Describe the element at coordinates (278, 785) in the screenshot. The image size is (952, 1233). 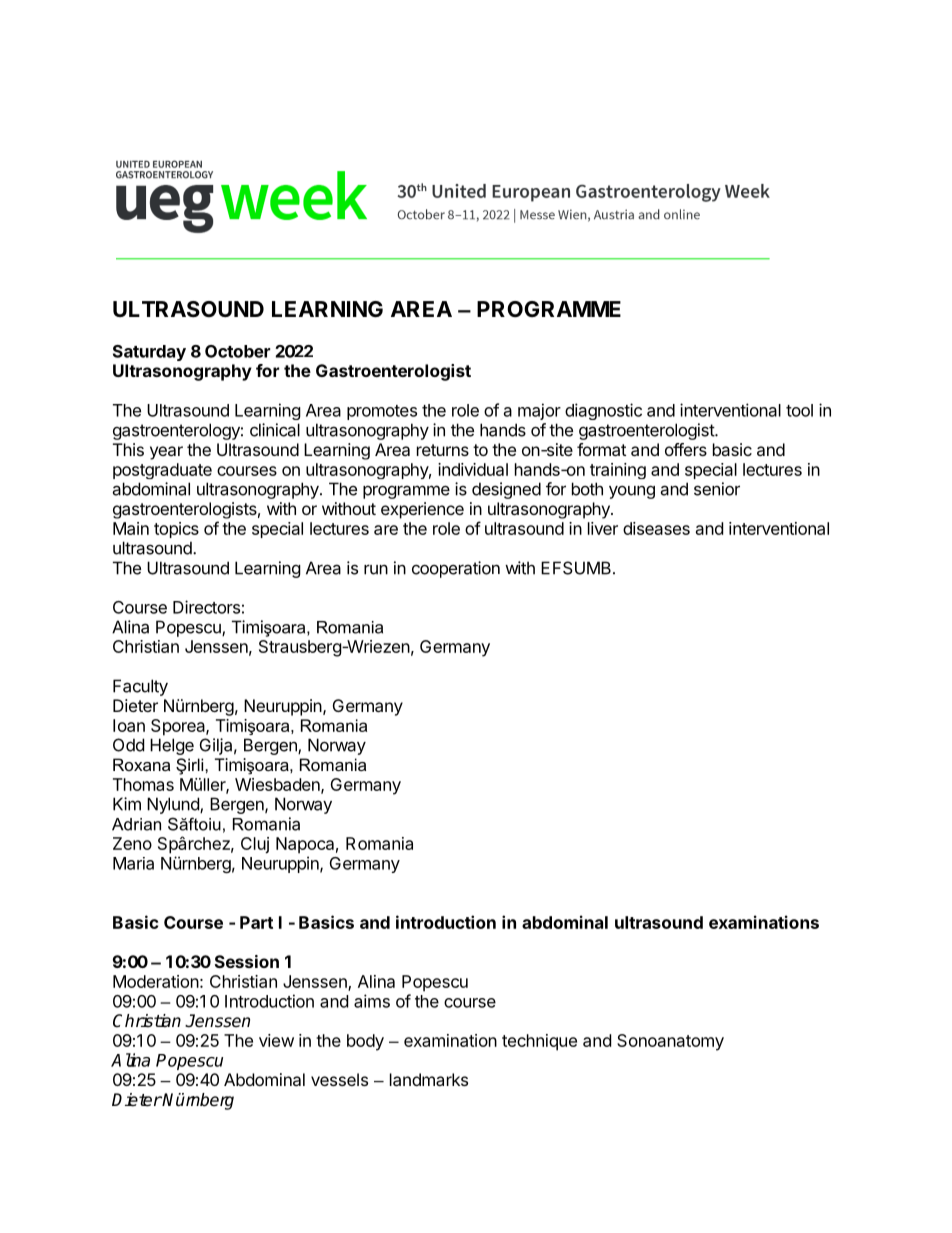
I see `Wiesbaden` at that location.
